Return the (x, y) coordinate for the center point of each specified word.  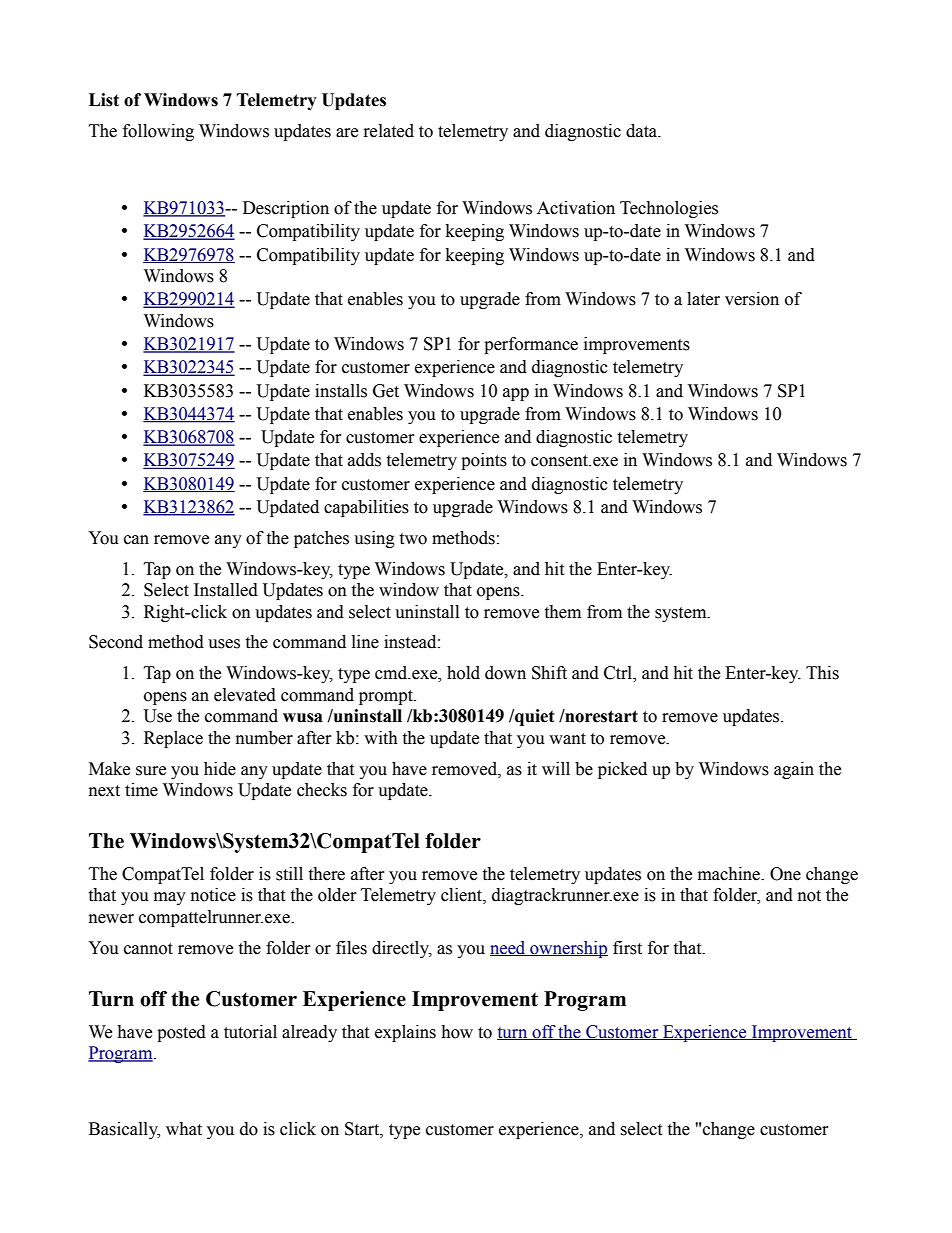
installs (341, 391)
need (509, 948)
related (389, 131)
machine (730, 874)
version (752, 299)
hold (463, 673)
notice (213, 895)
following (158, 132)
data (643, 131)
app (516, 394)
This (822, 673)
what (184, 1129)
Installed (226, 590)
